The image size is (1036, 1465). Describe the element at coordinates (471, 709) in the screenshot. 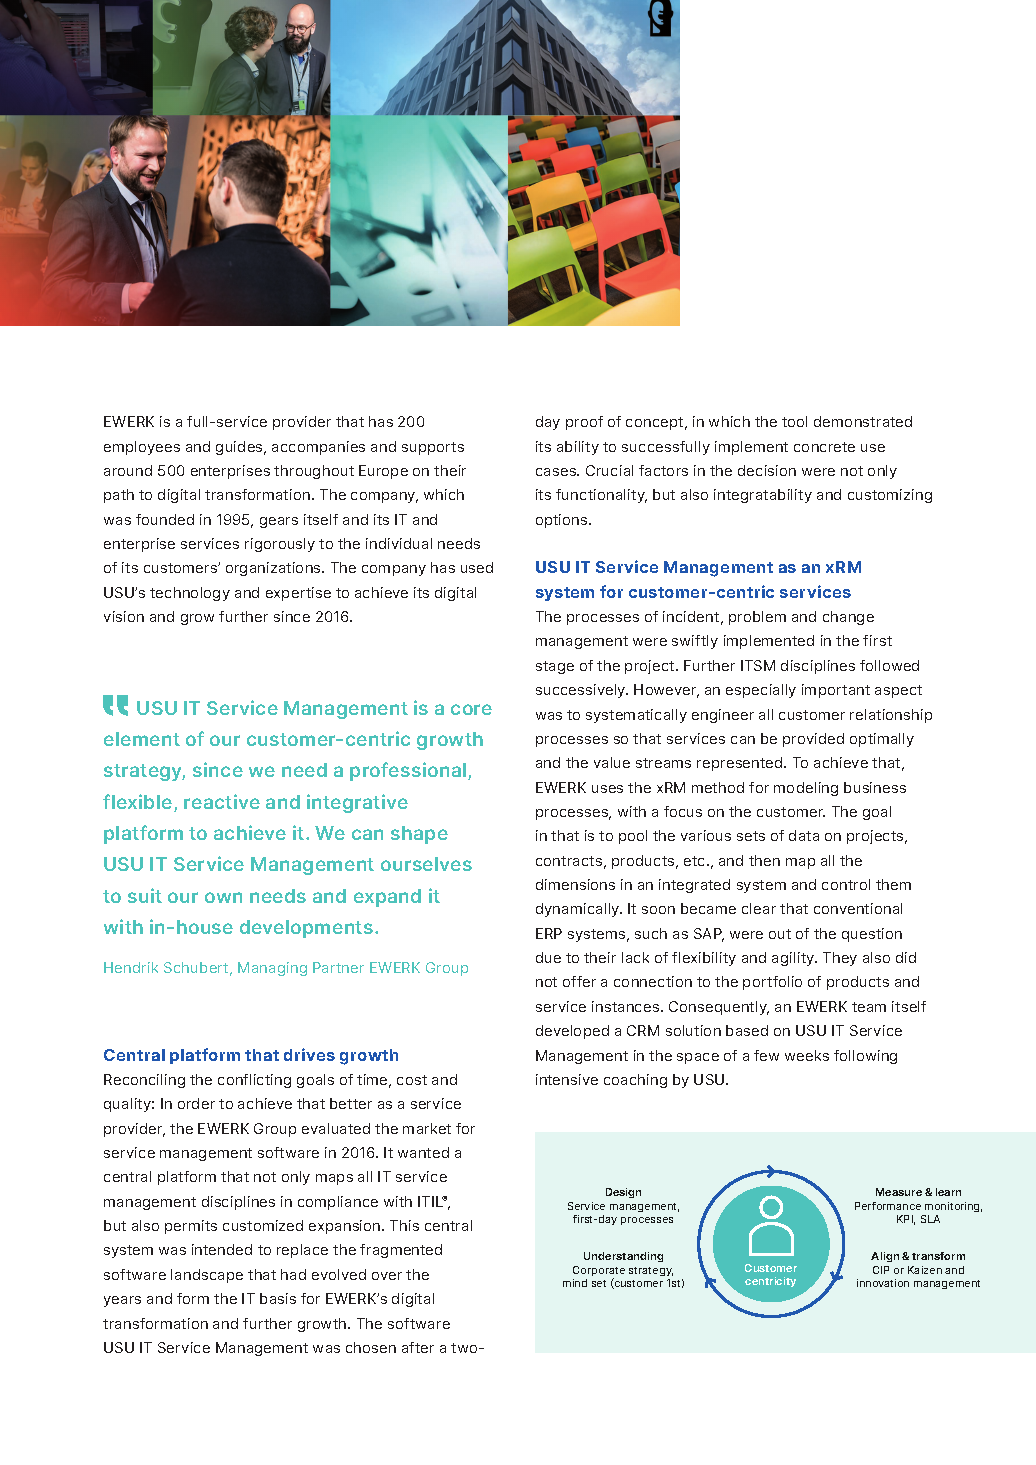

I see `core` at that location.
